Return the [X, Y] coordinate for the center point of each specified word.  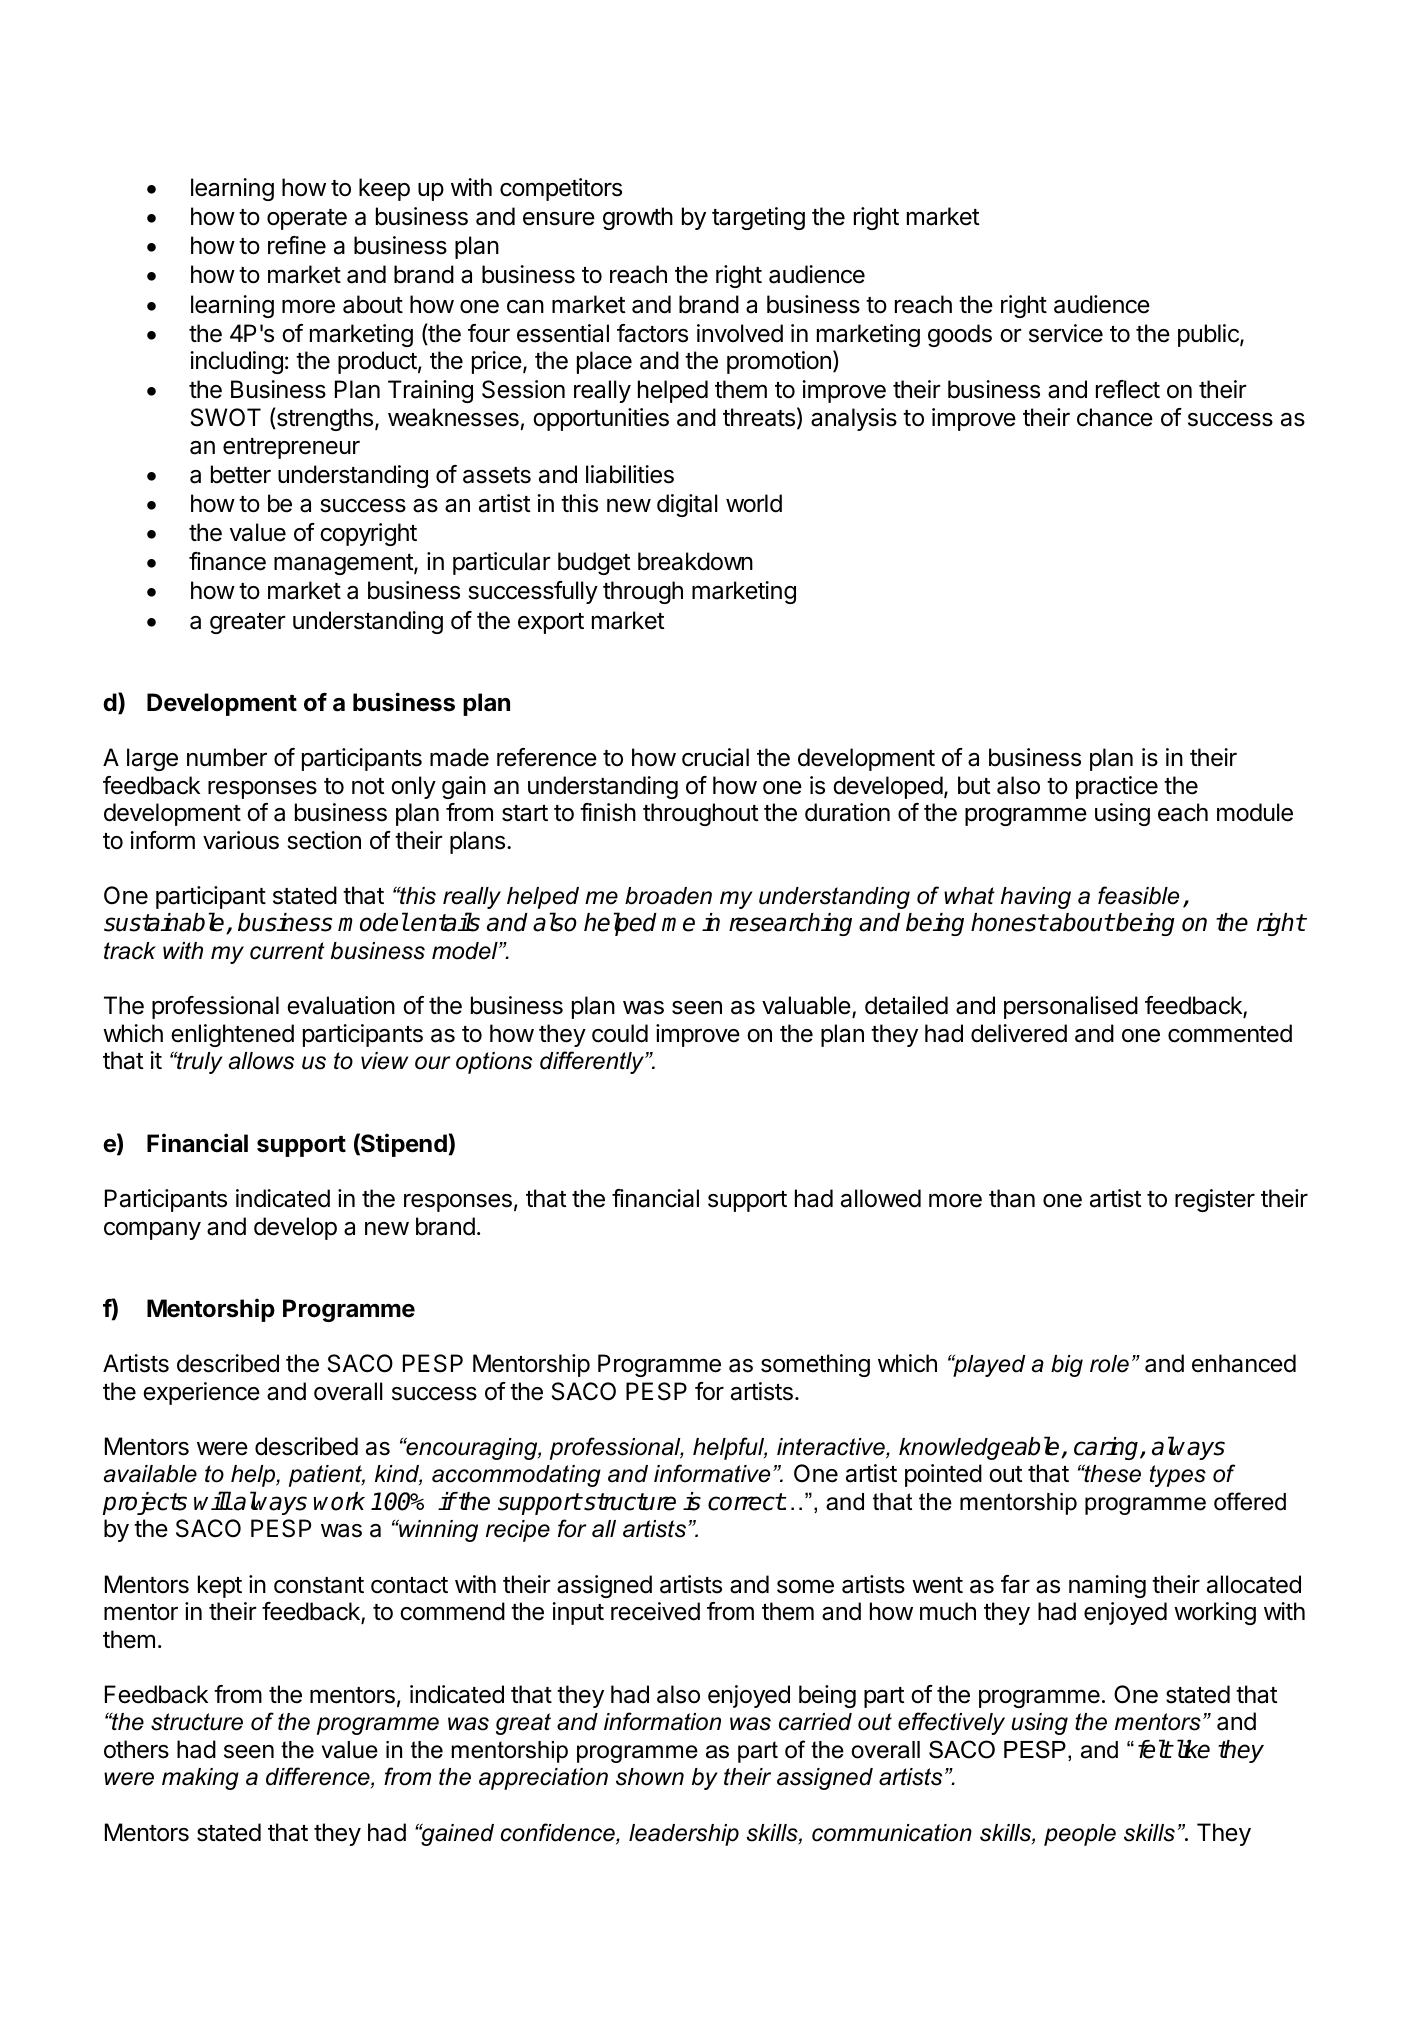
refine [297, 245]
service [1066, 333]
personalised [1071, 1007]
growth [638, 218]
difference [319, 1777]
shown [650, 1777]
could [620, 1033]
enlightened [232, 1035]
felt [1155, 1749]
